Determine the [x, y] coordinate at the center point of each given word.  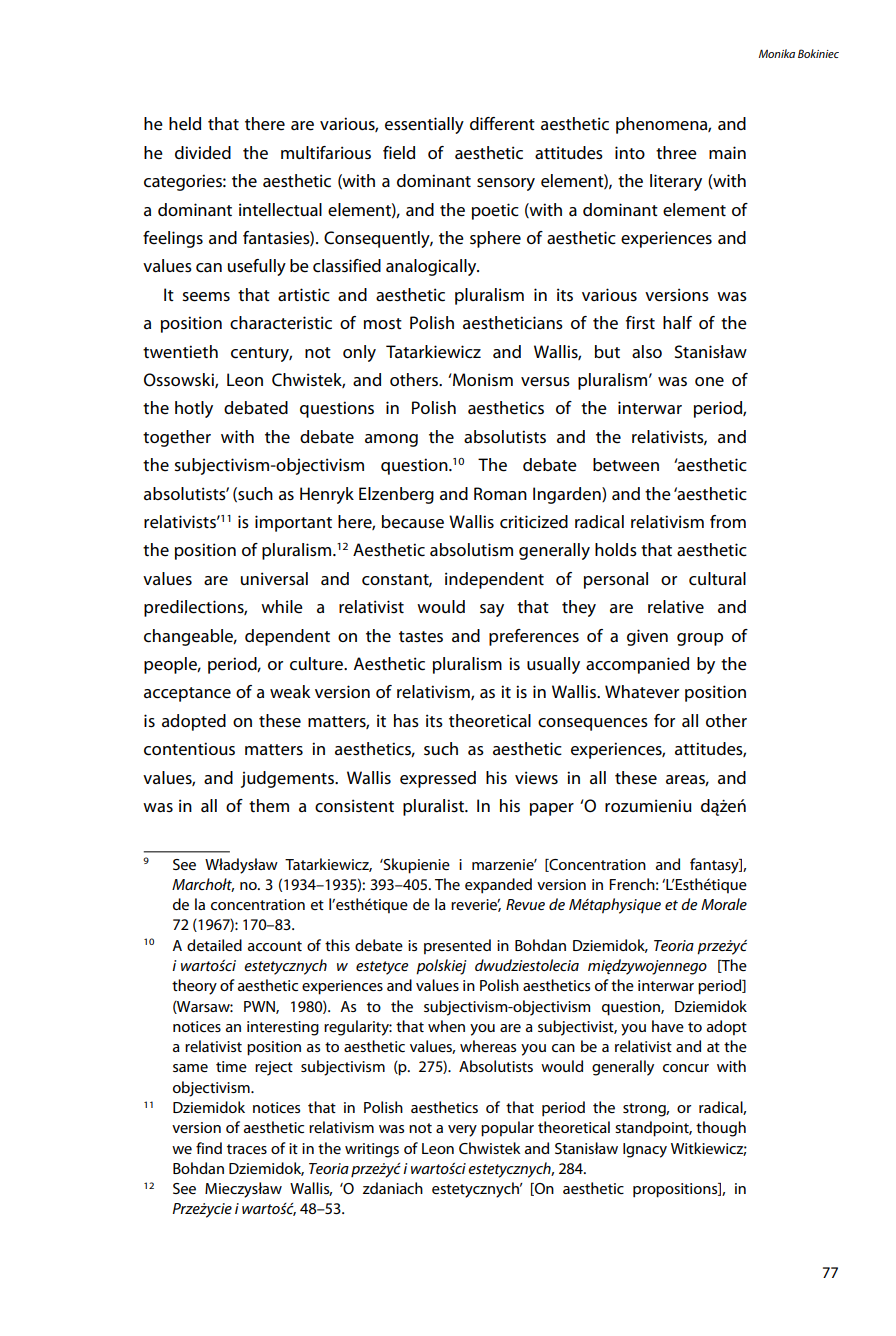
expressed [438, 779]
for [664, 720]
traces [247, 1149]
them [269, 806]
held [185, 124]
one [709, 382]
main [727, 152]
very [462, 1131]
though [721, 1129]
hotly [194, 409]
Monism [482, 380]
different [502, 124]
